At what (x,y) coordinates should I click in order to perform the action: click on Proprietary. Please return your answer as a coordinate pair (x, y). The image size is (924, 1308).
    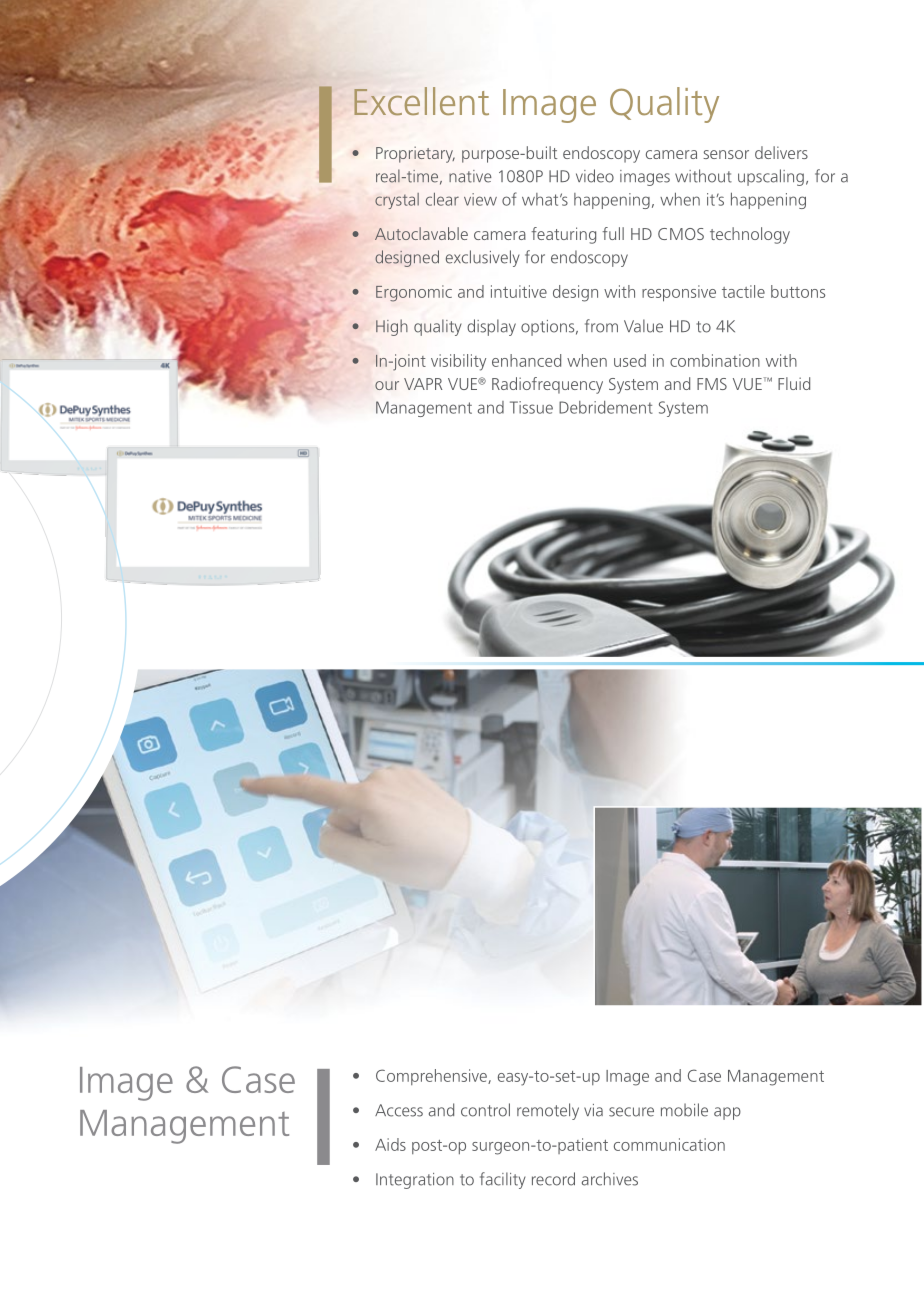
    Looking at the image, I should click on (415, 154).
